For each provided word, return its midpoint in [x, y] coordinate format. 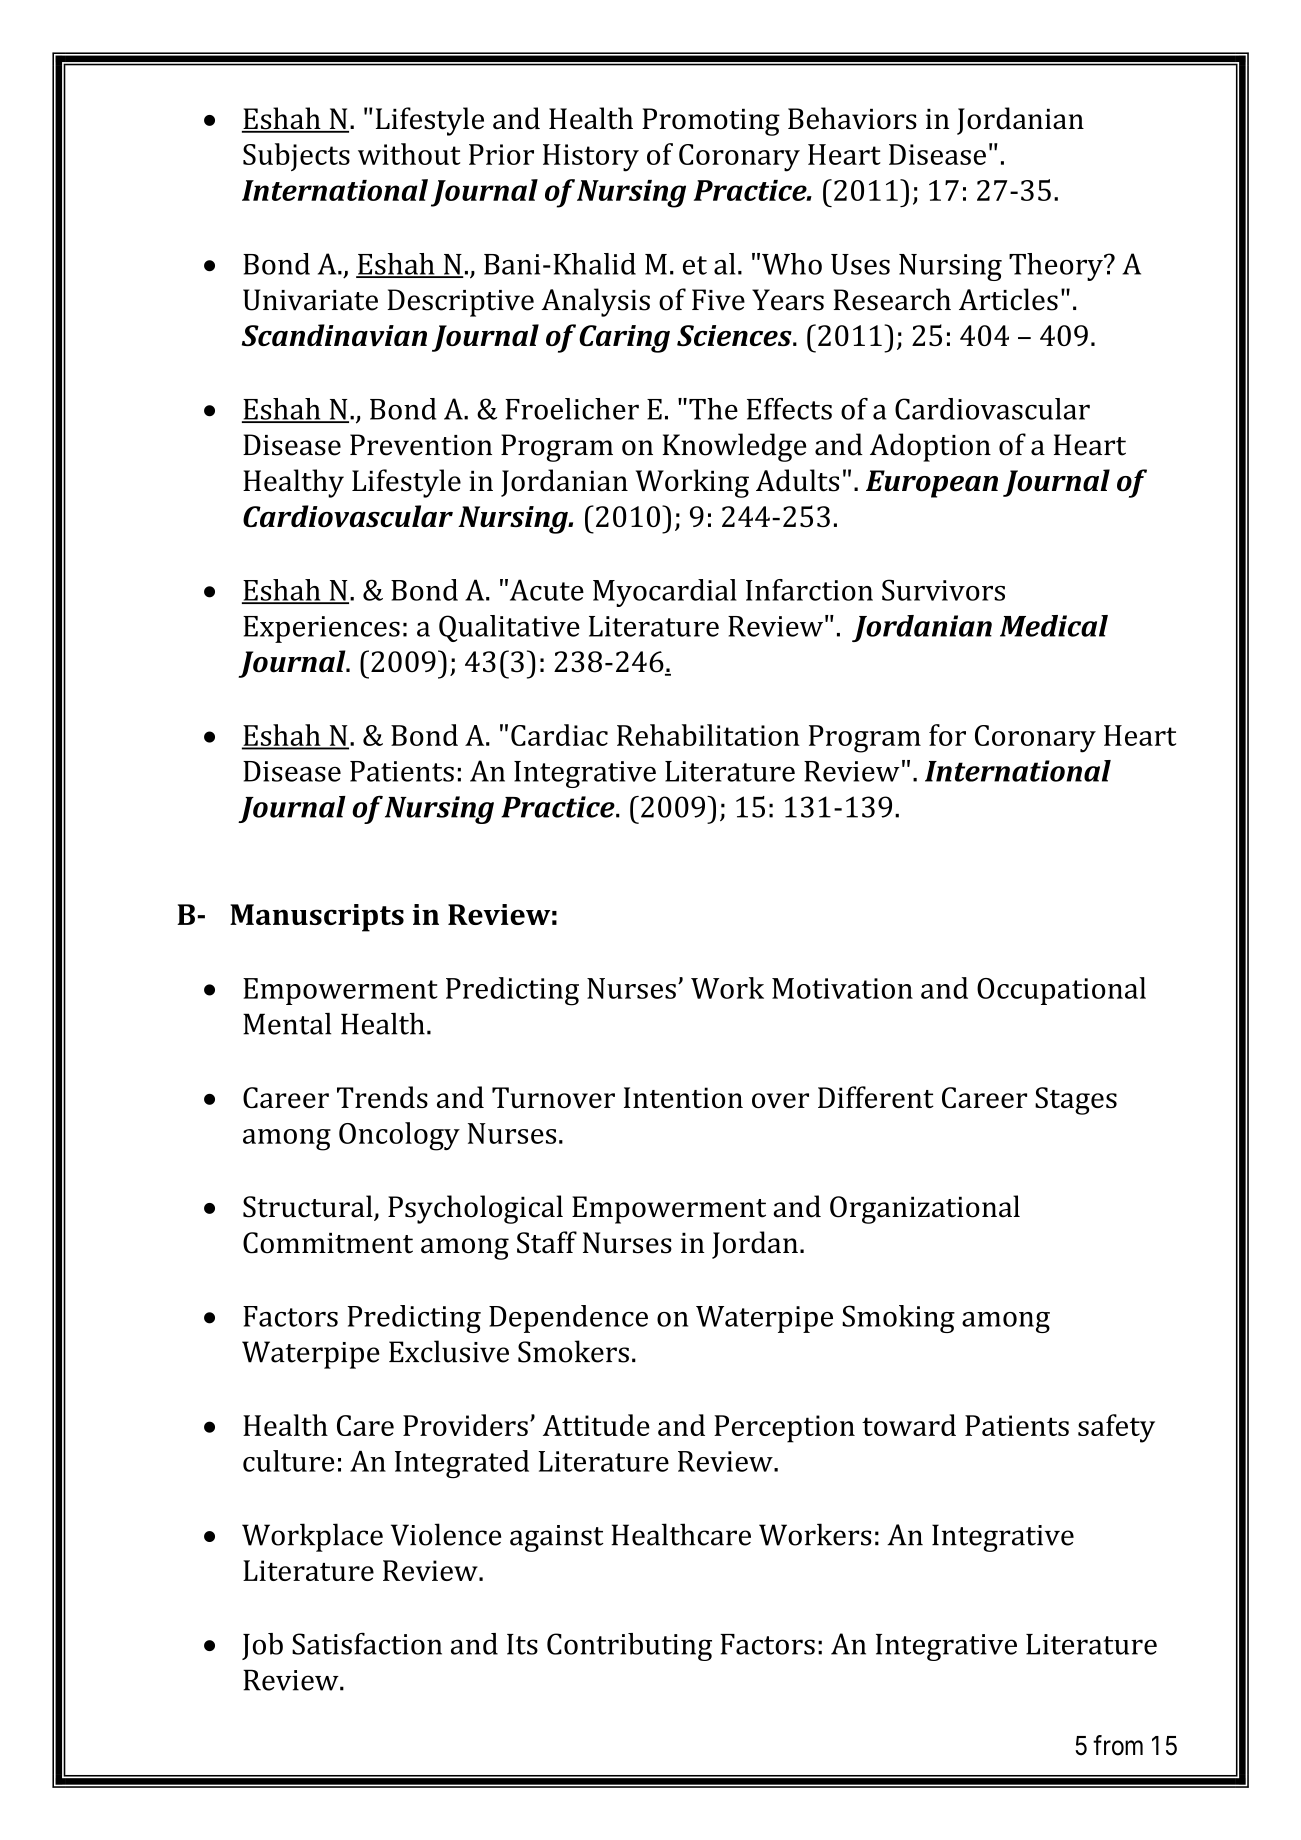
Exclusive [449, 1351]
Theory [1057, 267]
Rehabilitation [708, 735]
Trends [382, 1097]
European [932, 484]
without [409, 154]
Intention [683, 1097]
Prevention [421, 445]
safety [1116, 1428]
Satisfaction [367, 1643]
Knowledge [734, 447]
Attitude [596, 1425]
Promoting [711, 122]
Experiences [321, 629]
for [947, 735]
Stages [1076, 1101]
